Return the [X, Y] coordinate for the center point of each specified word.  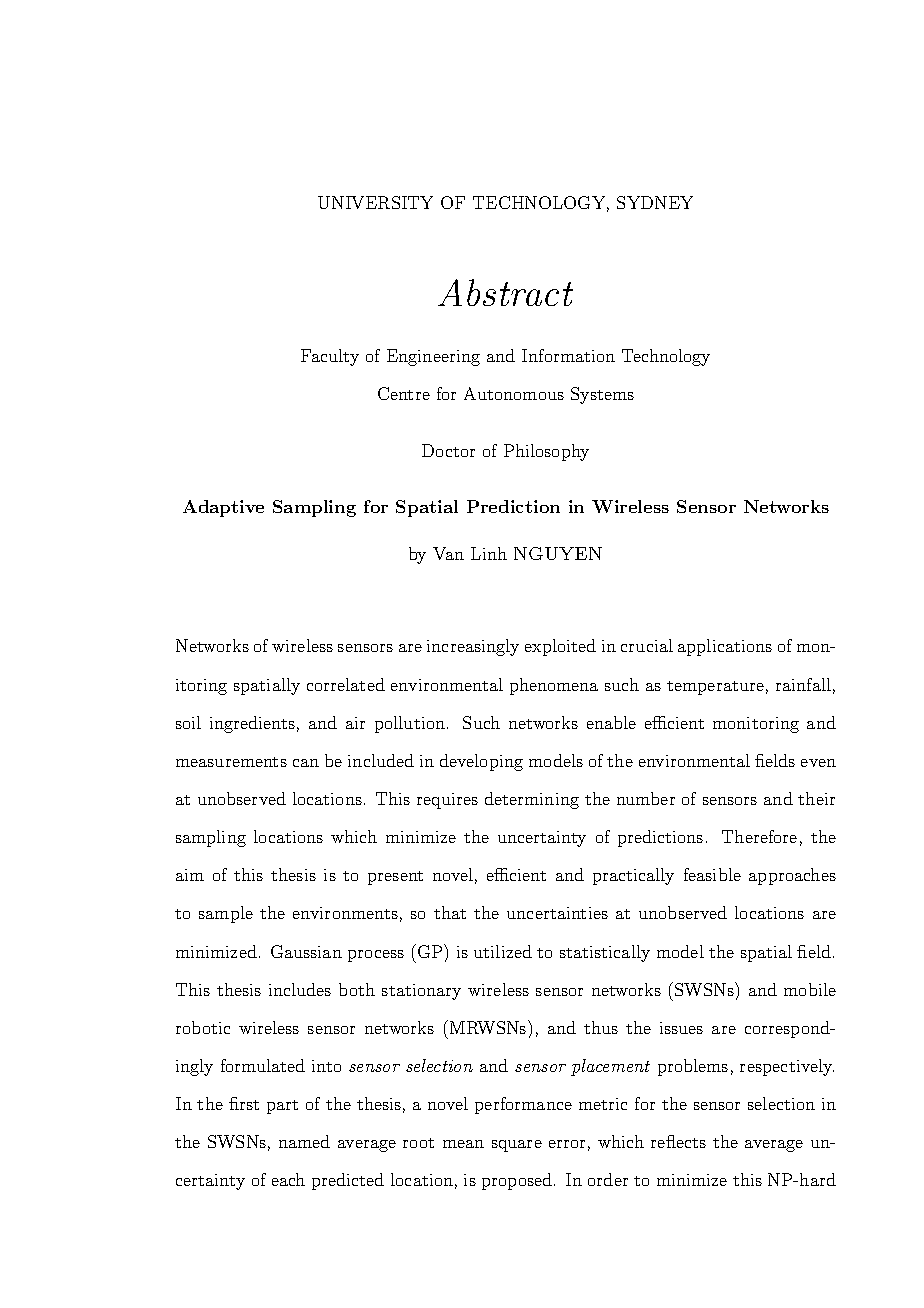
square [517, 1146]
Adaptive [223, 508]
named [304, 1141]
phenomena [554, 686]
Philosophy [546, 452]
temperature [715, 688]
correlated [346, 684]
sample [226, 914]
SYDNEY [655, 202]
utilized [503, 951]
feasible [712, 874]
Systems [602, 395]
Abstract [505, 292]
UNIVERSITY [375, 202]
